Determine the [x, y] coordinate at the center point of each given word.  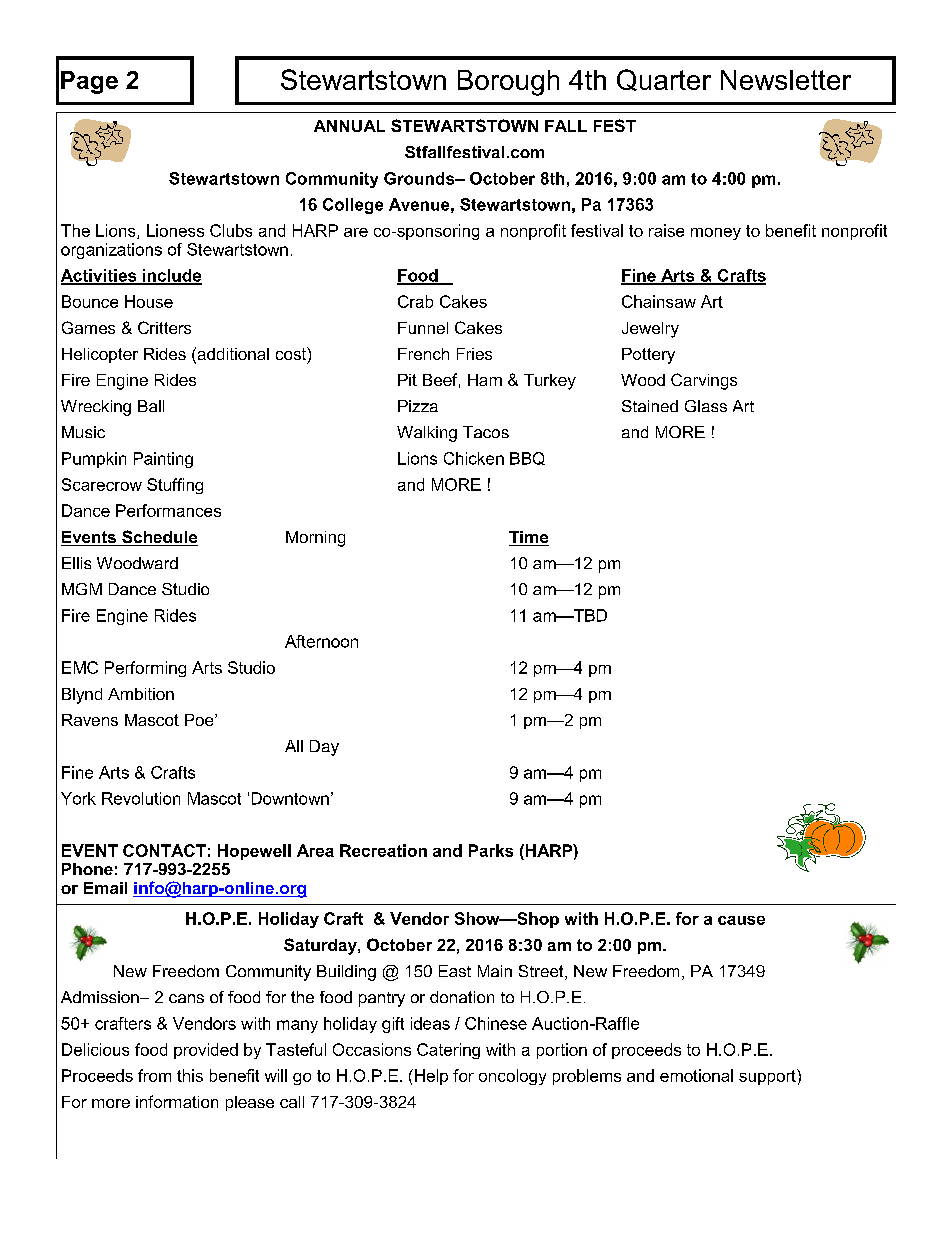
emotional [696, 1075]
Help [431, 1077]
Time [529, 538]
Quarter [664, 80]
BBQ [527, 458]
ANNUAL [349, 126]
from [154, 1075]
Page [89, 82]
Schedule [159, 538]
